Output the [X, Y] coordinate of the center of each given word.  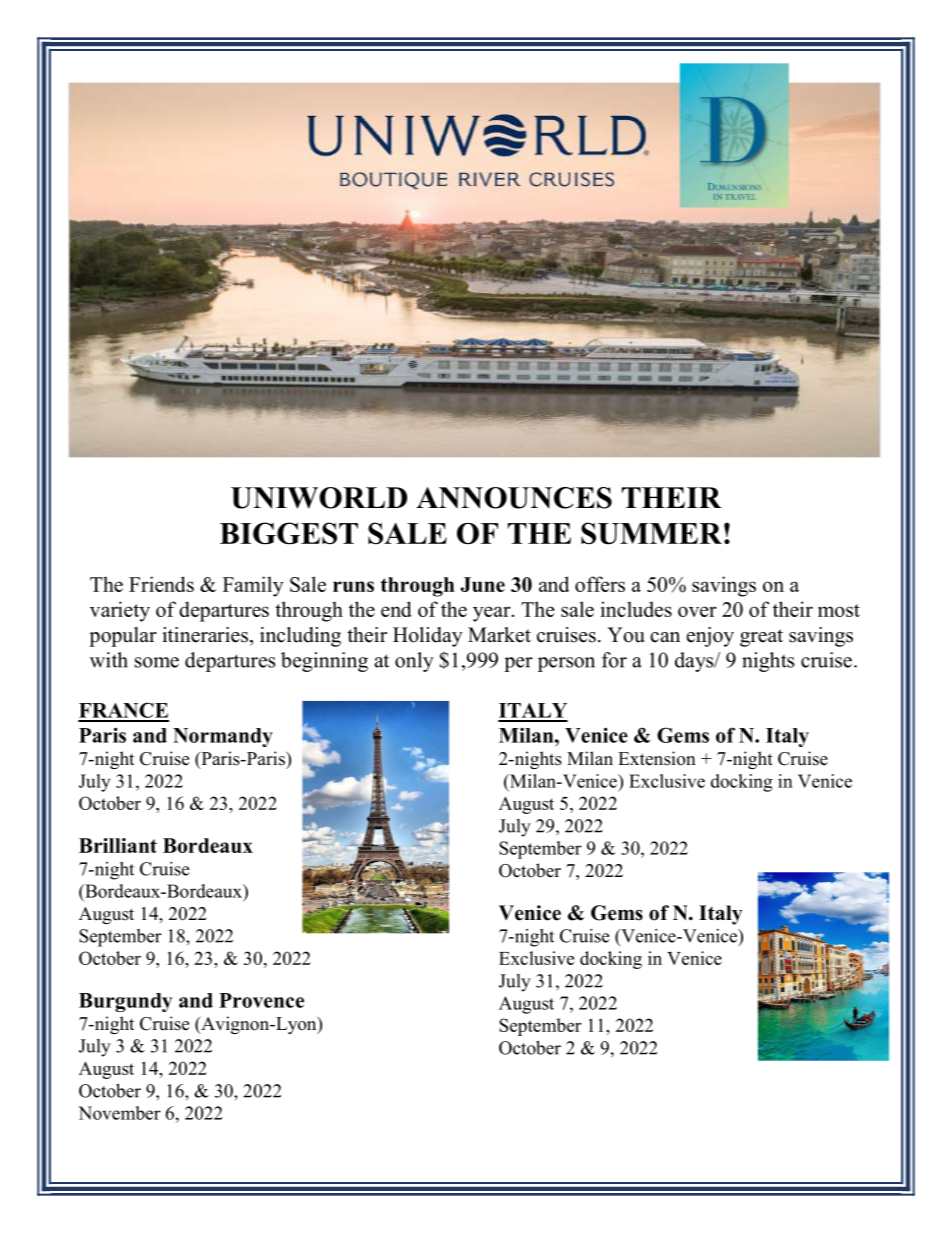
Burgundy [126, 1002]
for [614, 660]
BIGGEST [289, 533]
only [414, 662]
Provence [261, 1000]
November [119, 1113]
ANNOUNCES [514, 498]
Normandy [223, 737]
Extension [657, 758]
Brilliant [118, 845]
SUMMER [651, 533]
